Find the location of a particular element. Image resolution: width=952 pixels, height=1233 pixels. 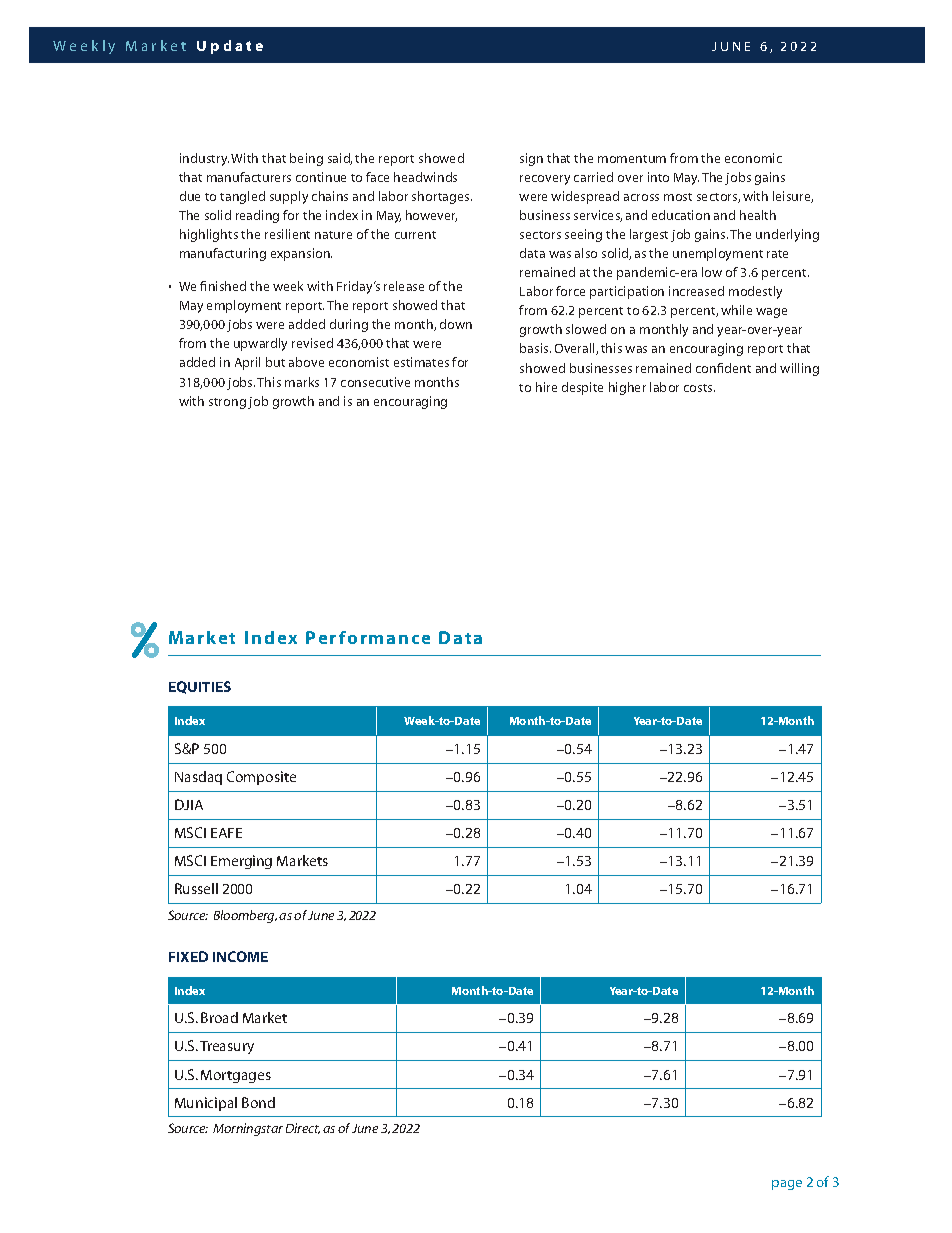

Bloomberg is located at coordinates (245, 916).
